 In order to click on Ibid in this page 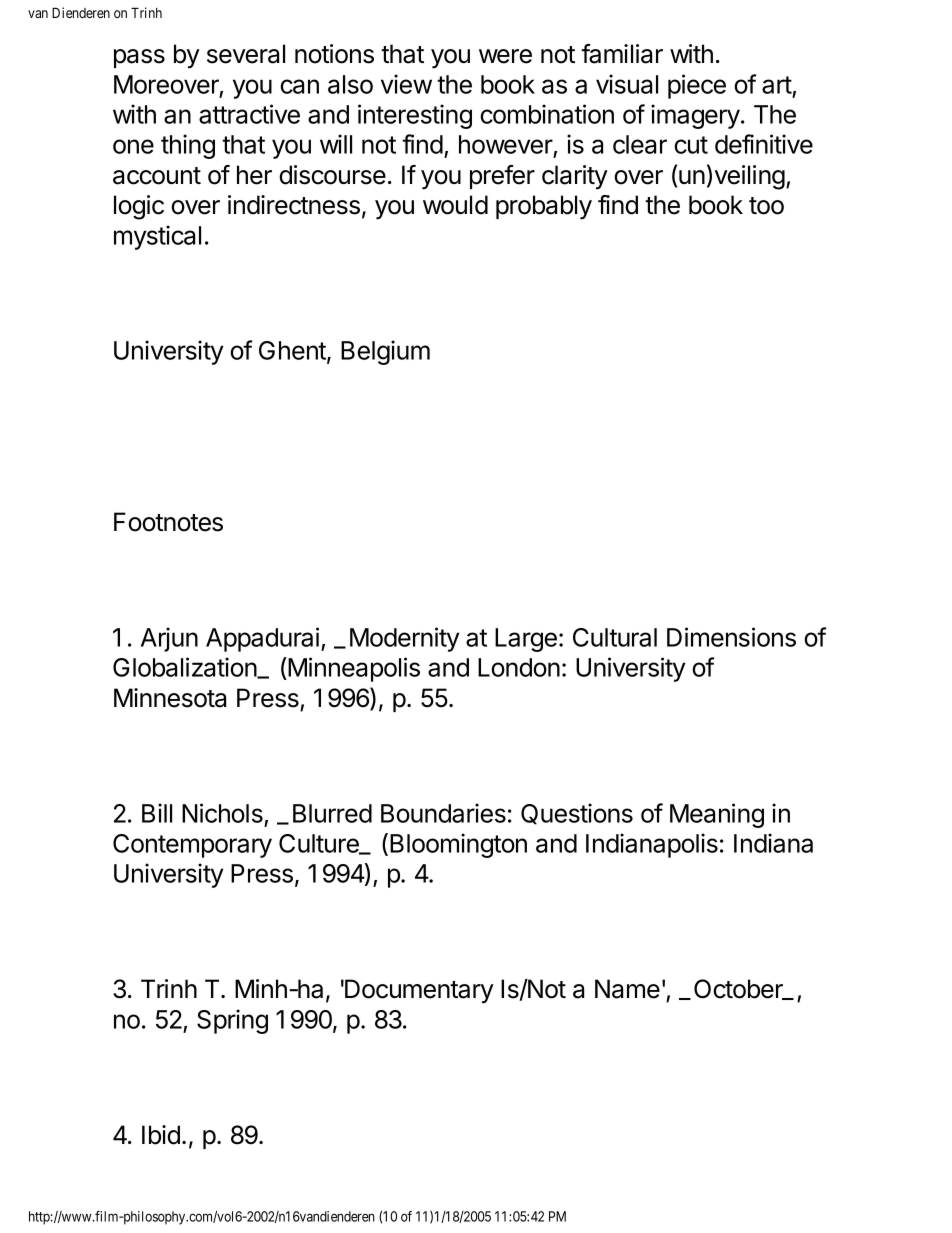, I will do `click(161, 1135)`.
